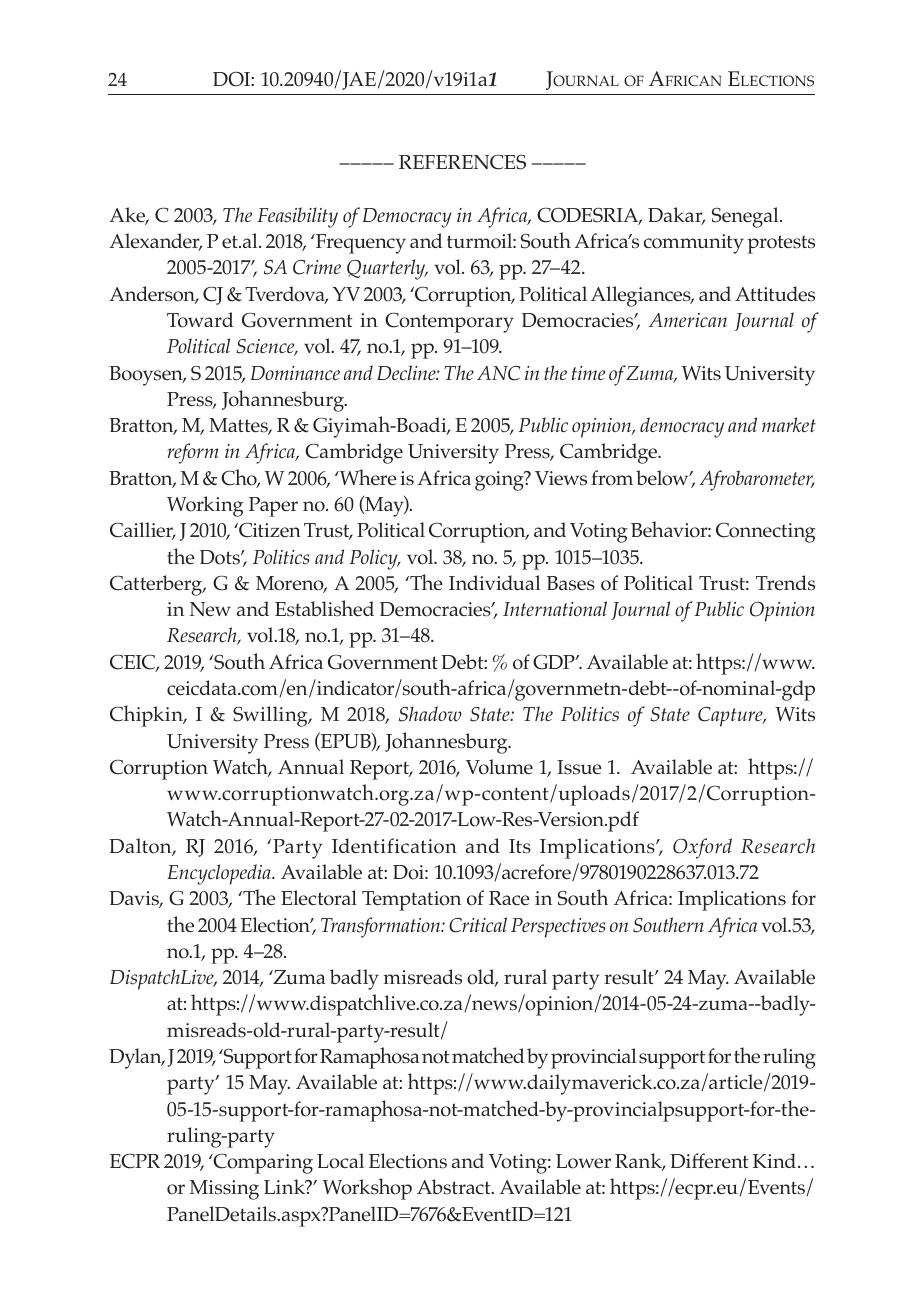  What do you see at coordinates (155, 242) in the screenshot?
I see `Alexander` at bounding box center [155, 242].
